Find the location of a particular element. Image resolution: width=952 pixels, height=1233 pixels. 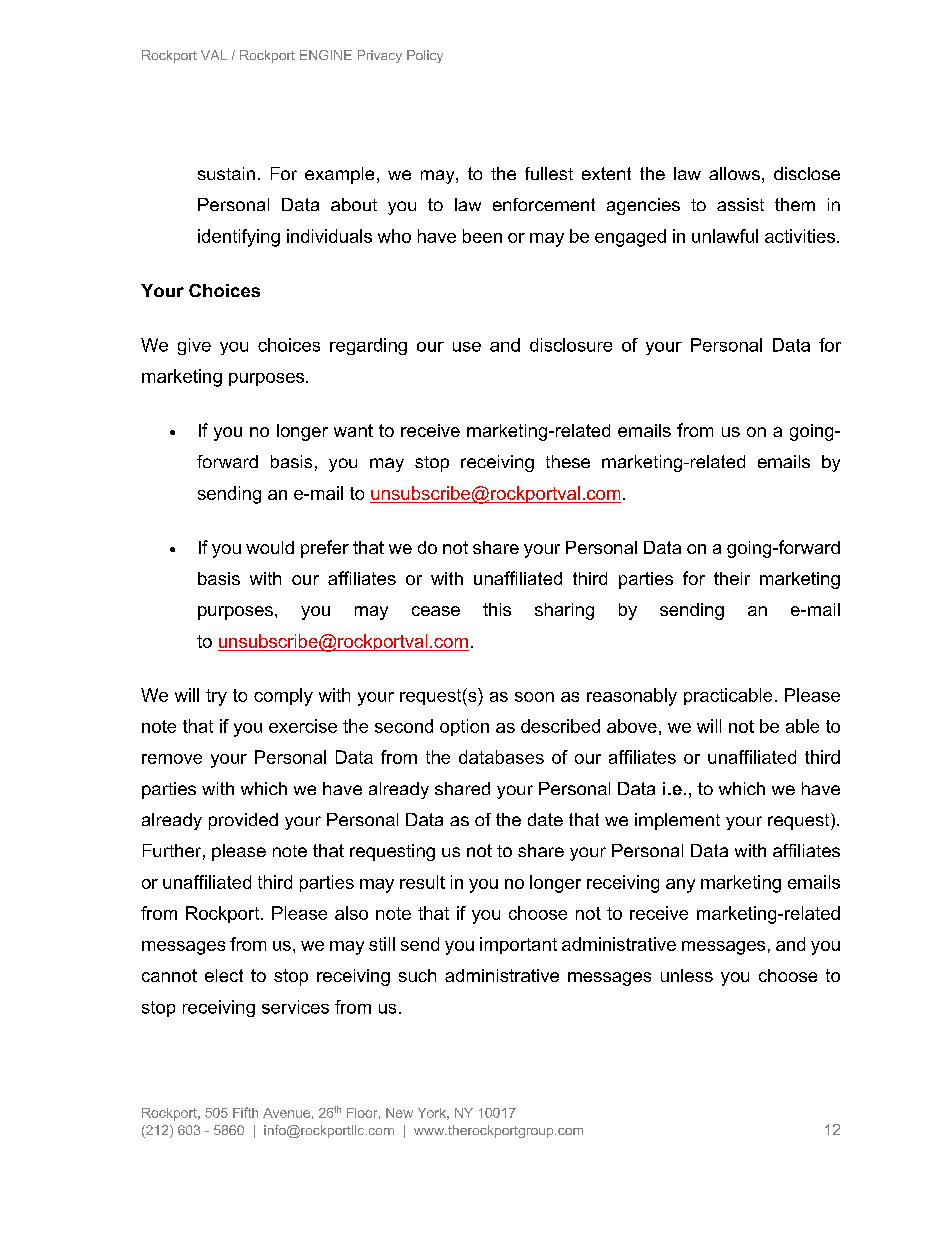

Fifth is located at coordinates (245, 1112).
